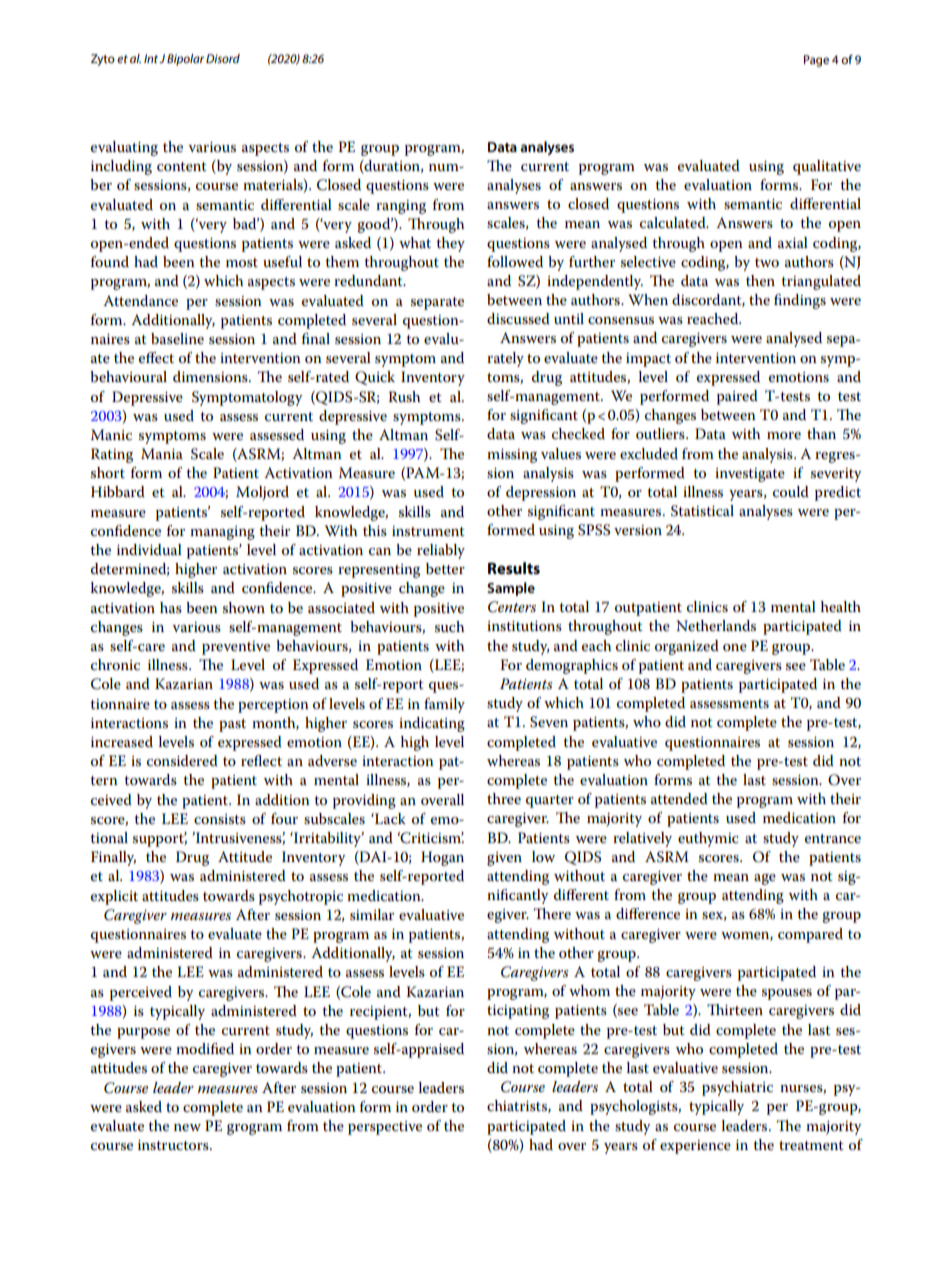 This image has height=1265, width=952. What do you see at coordinates (512, 607) in the image?
I see `Centers` at bounding box center [512, 607].
